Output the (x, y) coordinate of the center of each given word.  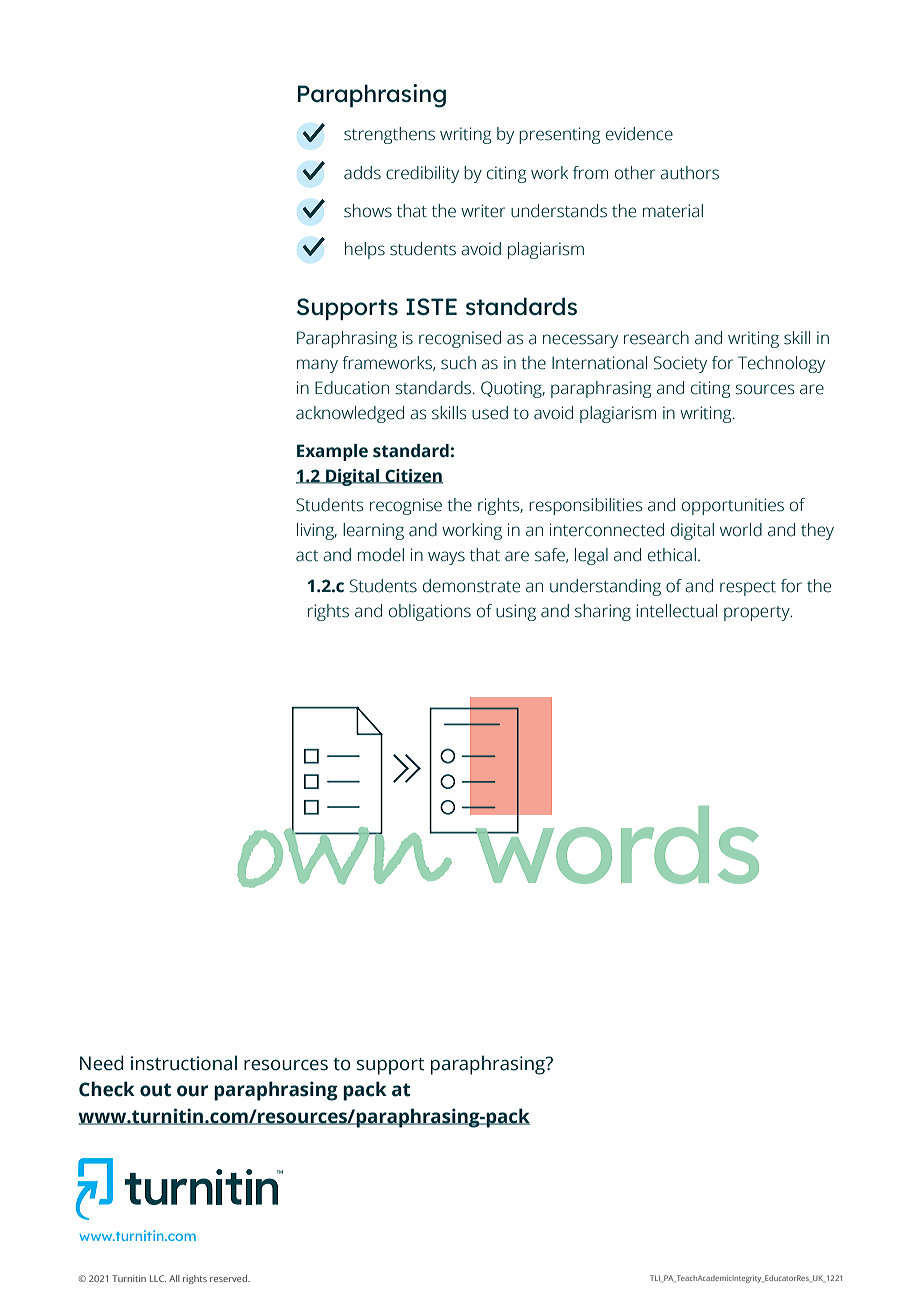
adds (362, 173)
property (758, 613)
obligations (430, 612)
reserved (229, 1278)
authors (689, 173)
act (307, 556)
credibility (422, 174)
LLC (158, 1278)
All (174, 1278)
